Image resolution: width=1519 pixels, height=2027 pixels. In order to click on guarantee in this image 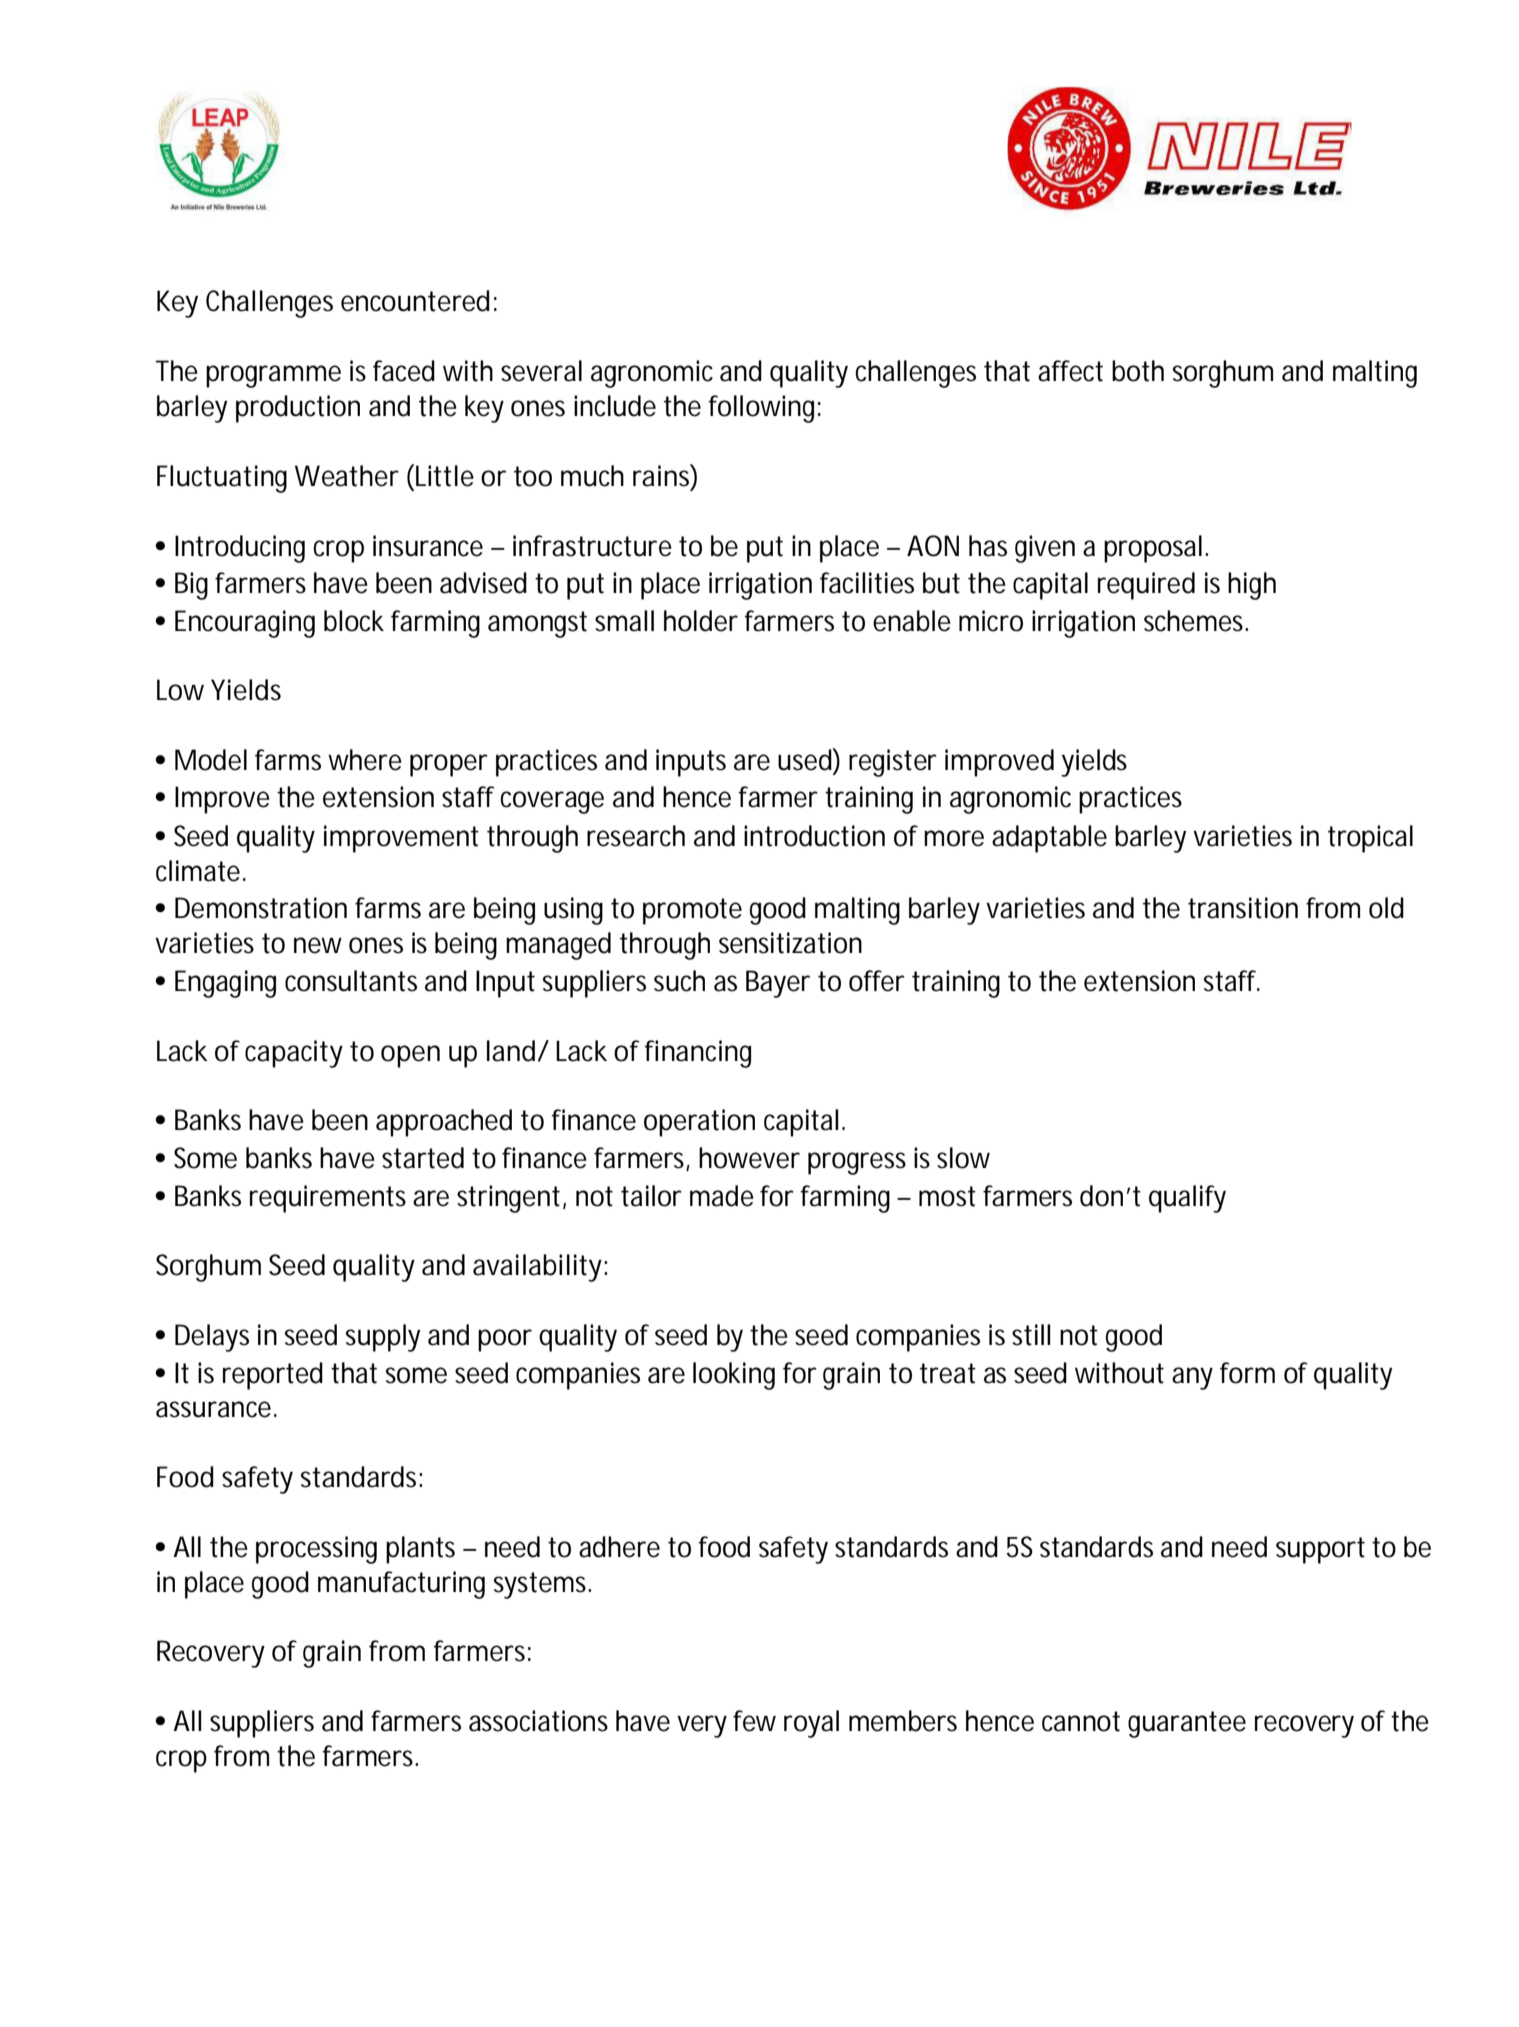, I will do `click(1187, 1724)`.
